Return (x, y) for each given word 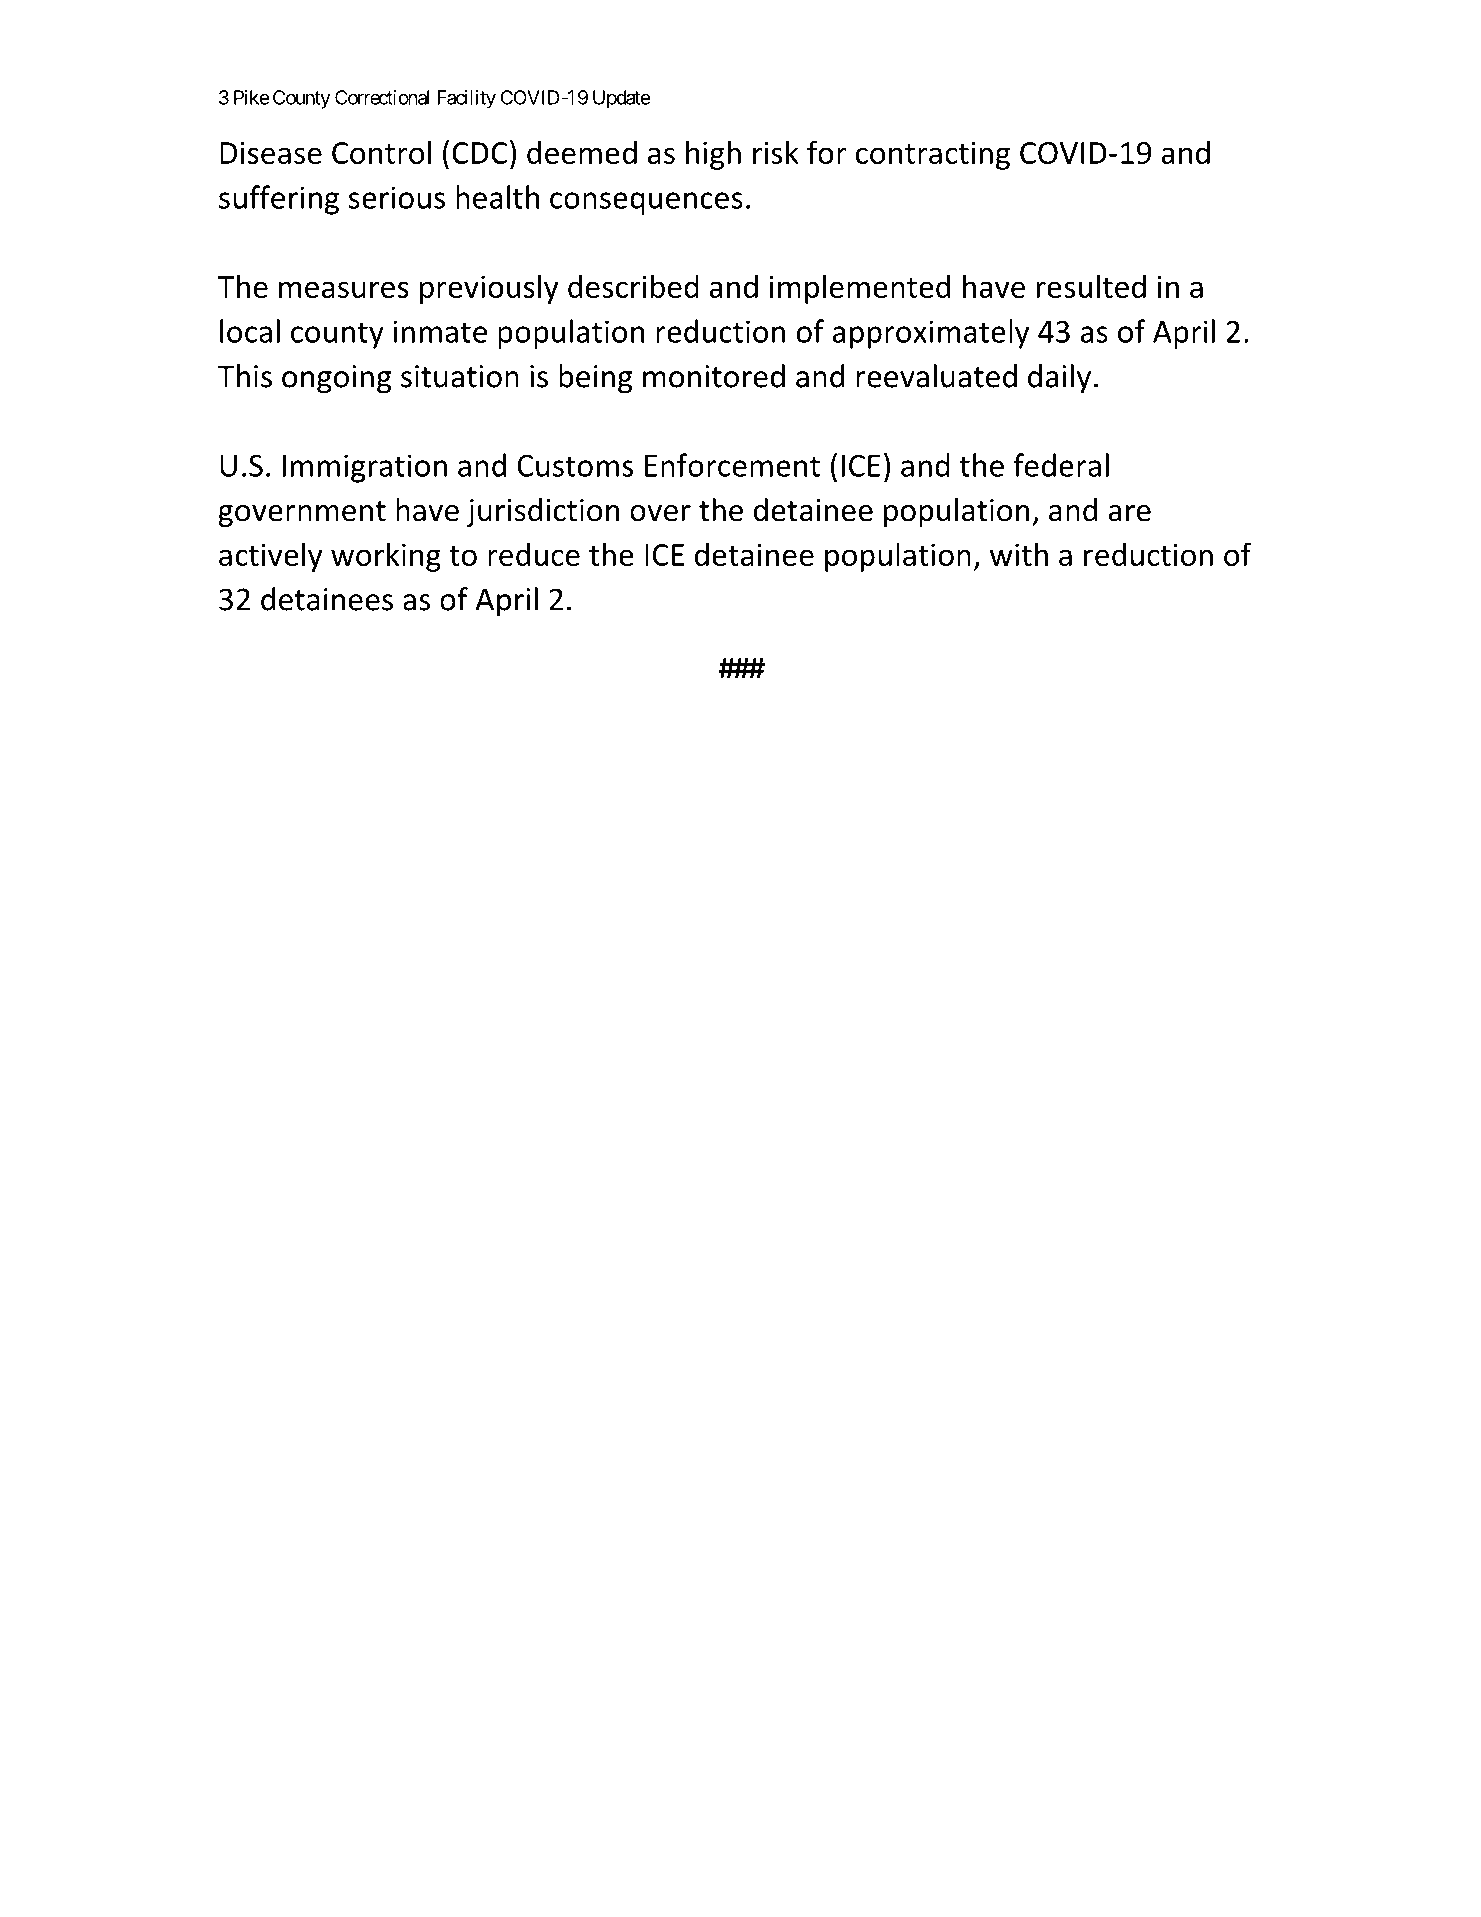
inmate (440, 331)
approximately (931, 334)
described (633, 286)
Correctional (382, 97)
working (386, 557)
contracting (933, 155)
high (713, 155)
